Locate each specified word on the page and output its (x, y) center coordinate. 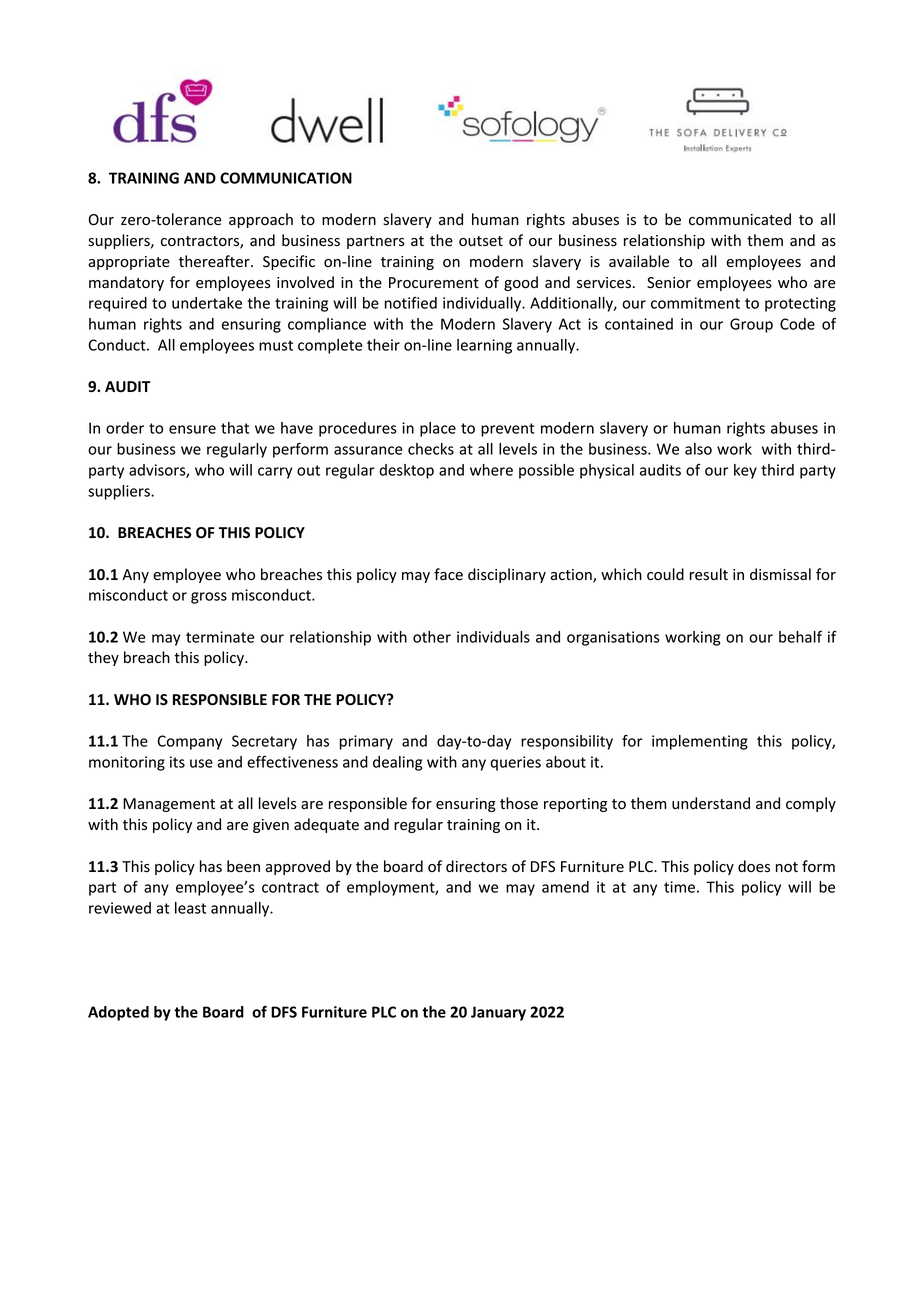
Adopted (118, 1013)
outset (481, 241)
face (448, 574)
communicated (740, 219)
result (709, 574)
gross (209, 598)
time (679, 887)
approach (261, 220)
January (498, 1013)
